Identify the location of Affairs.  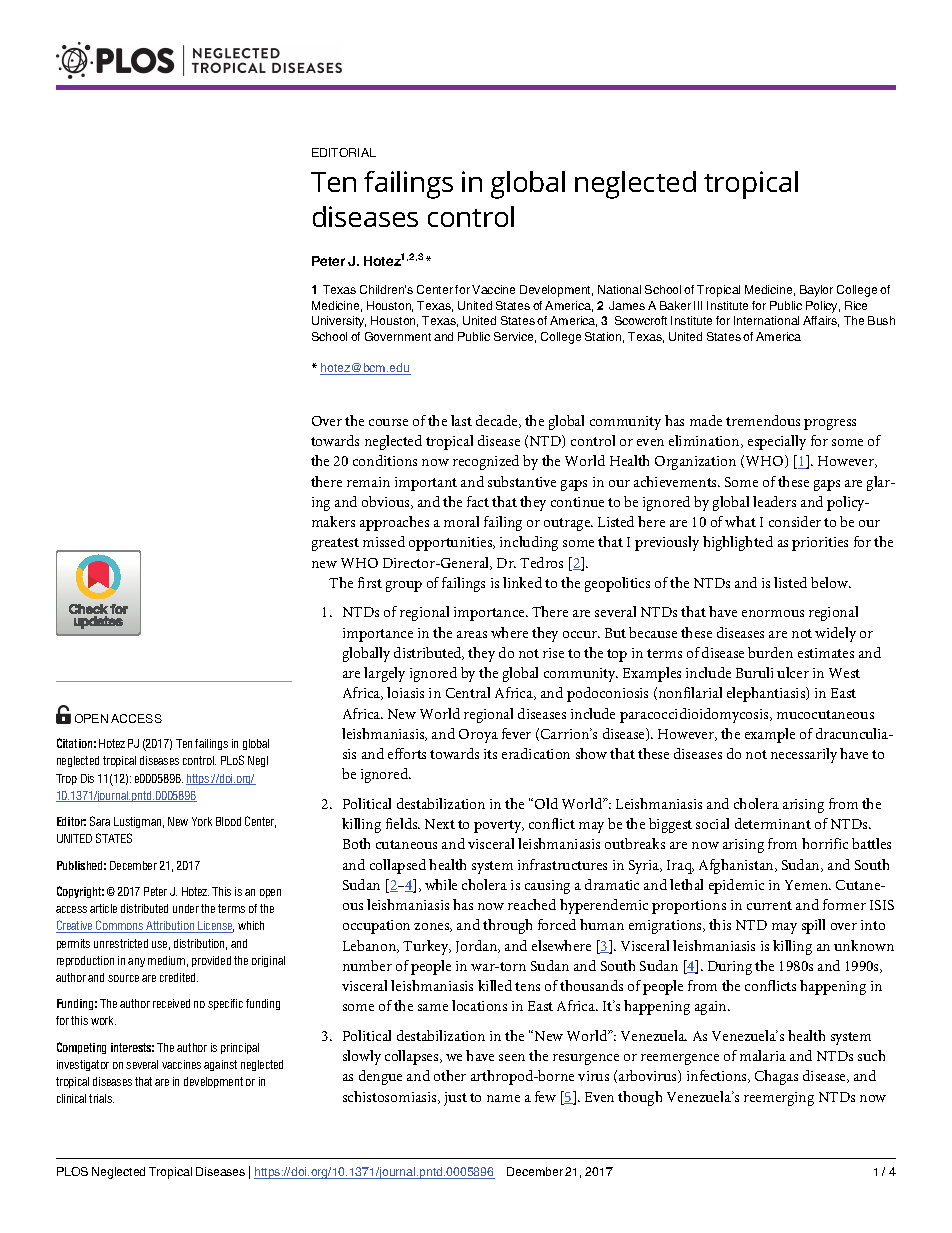
(821, 321).
